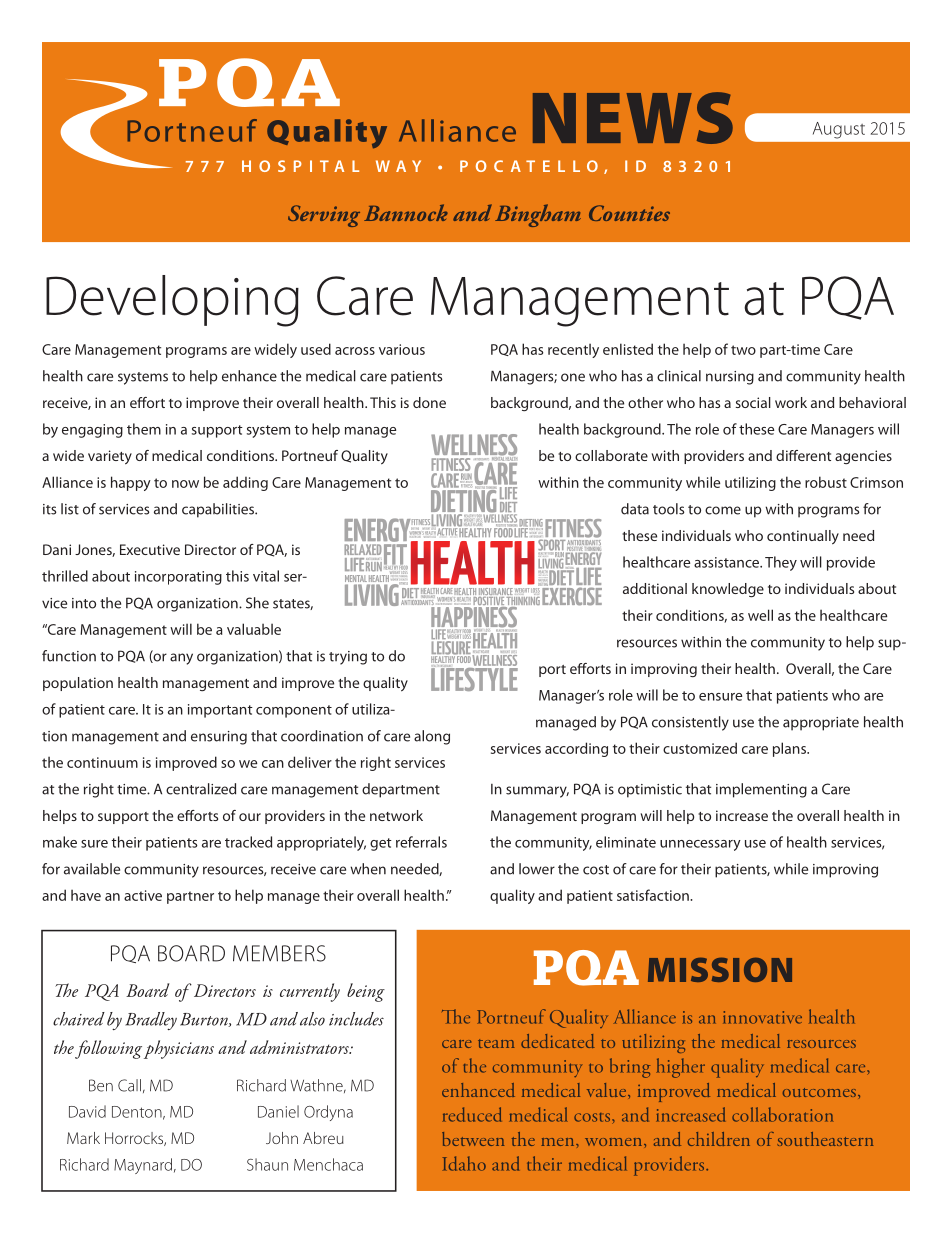 This image has height=1233, width=952. What do you see at coordinates (83, 1138) in the image?
I see `Mark` at bounding box center [83, 1138].
